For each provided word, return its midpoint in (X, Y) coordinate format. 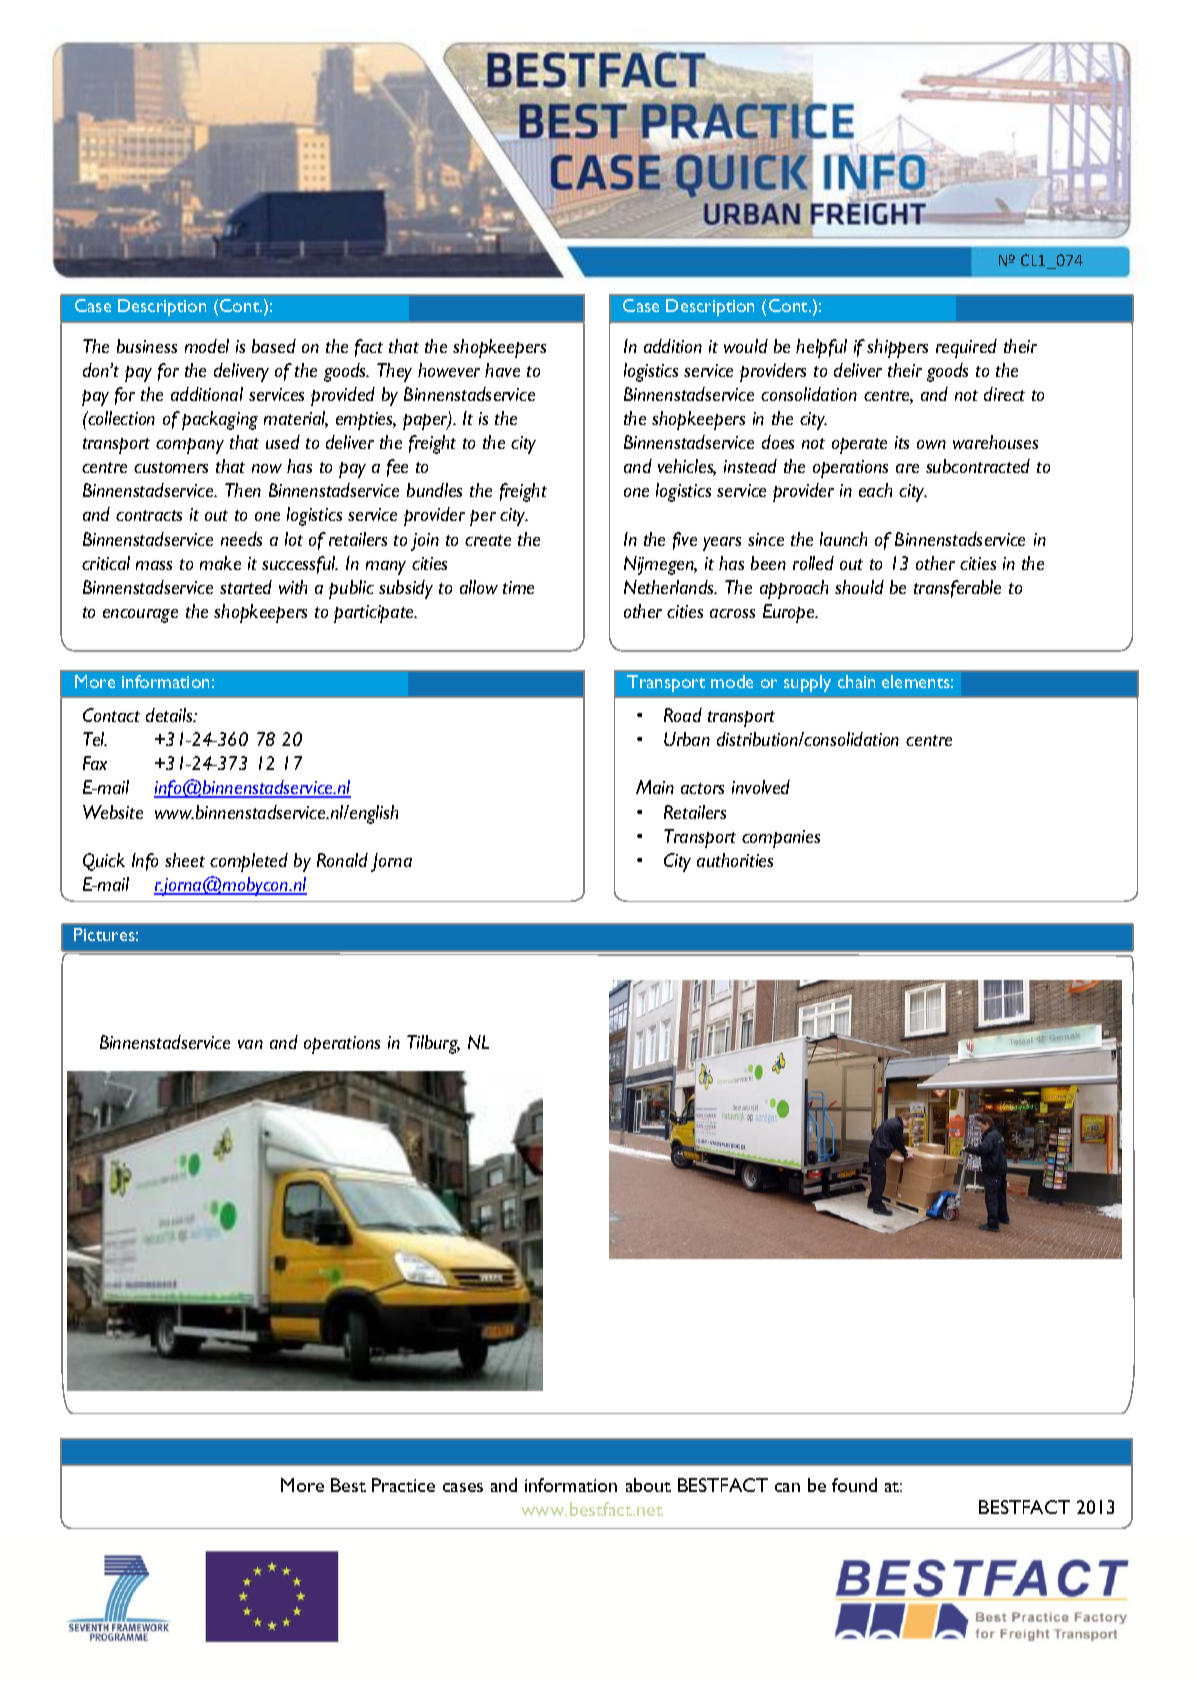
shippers (897, 348)
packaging (220, 420)
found (854, 1485)
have (502, 370)
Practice (403, 1485)
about (648, 1485)
